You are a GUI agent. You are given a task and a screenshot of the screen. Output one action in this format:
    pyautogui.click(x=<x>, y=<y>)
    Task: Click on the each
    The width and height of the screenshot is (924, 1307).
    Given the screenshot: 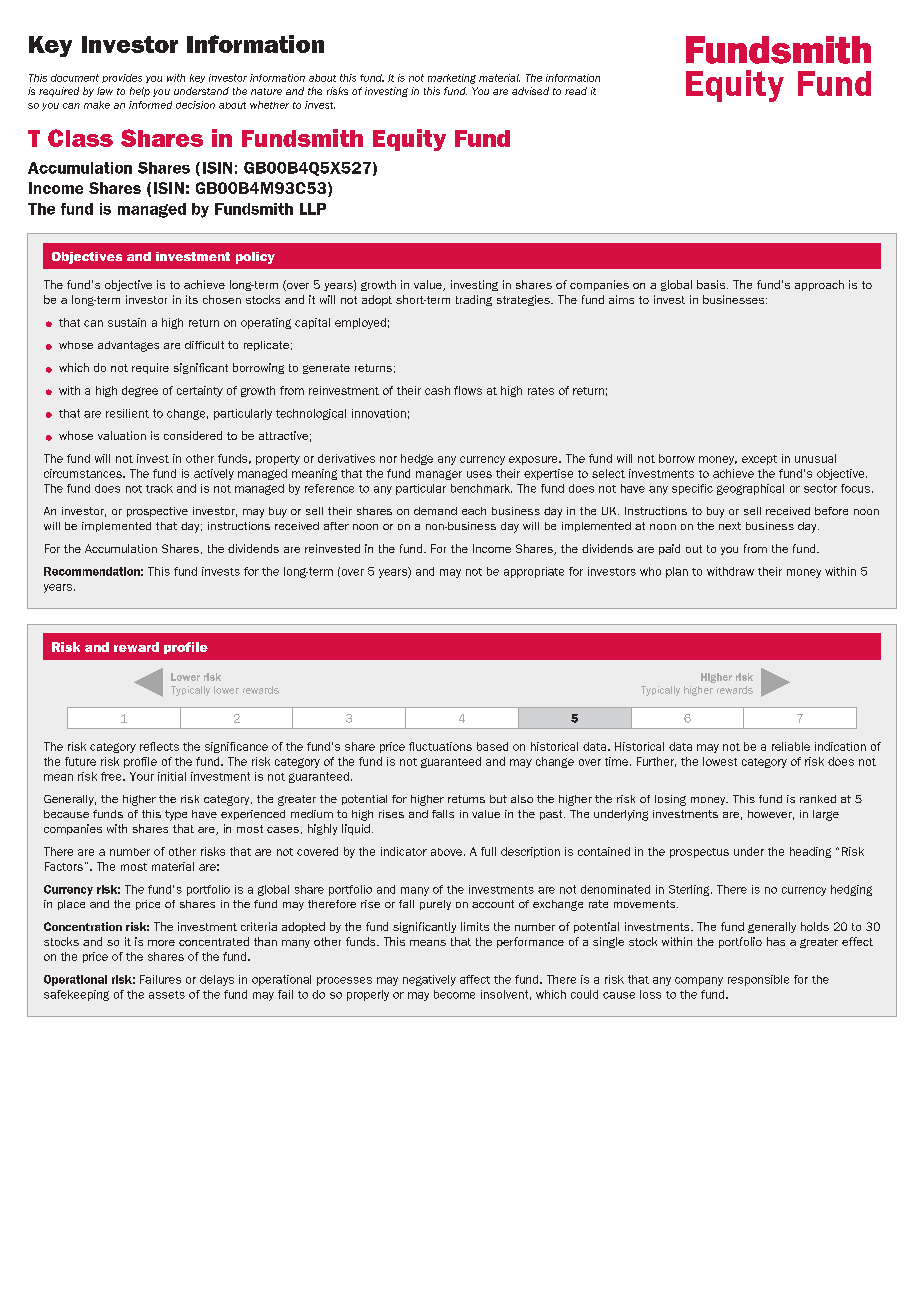 What is the action you would take?
    pyautogui.click(x=474, y=511)
